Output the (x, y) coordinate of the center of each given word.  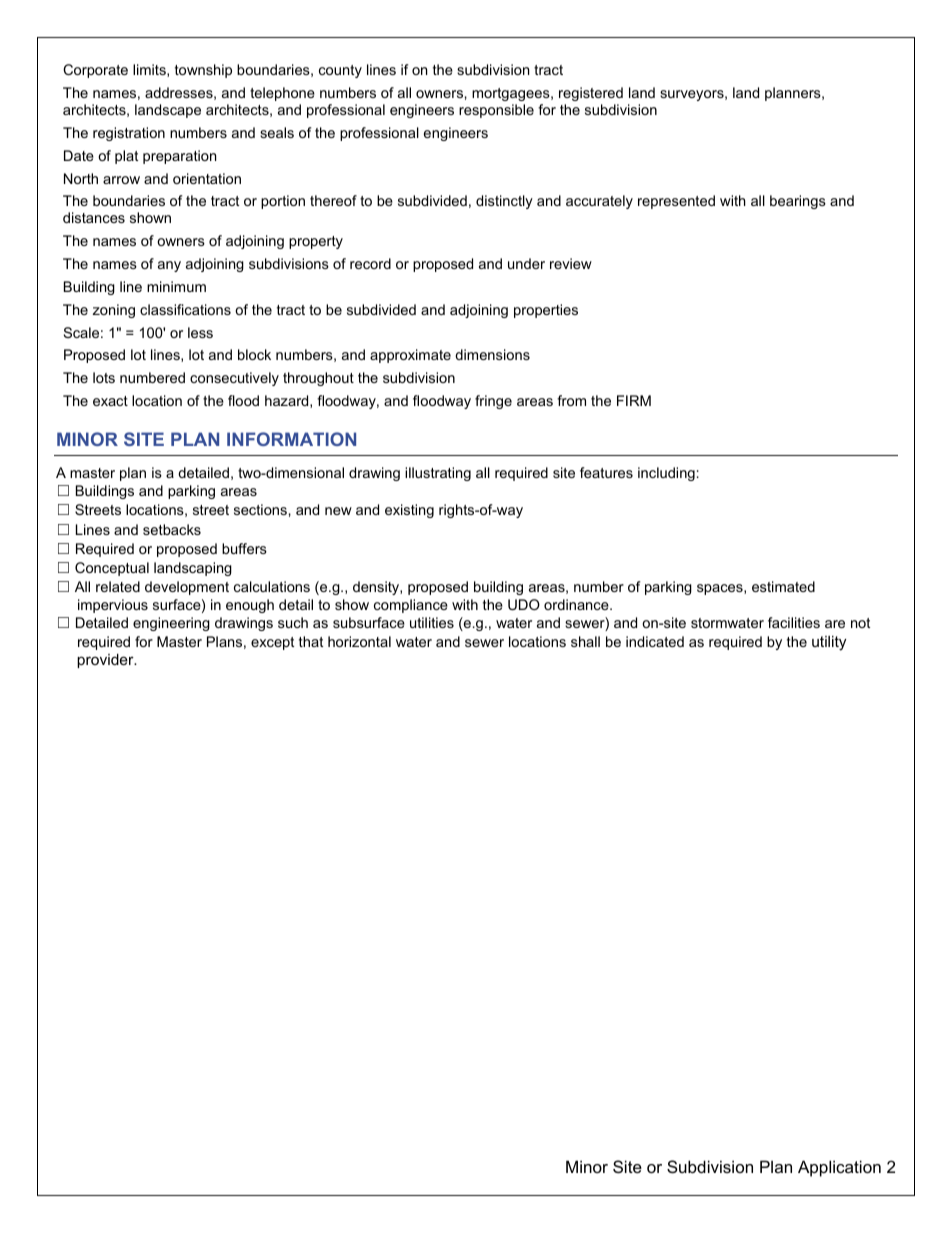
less (200, 332)
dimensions (492, 354)
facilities (794, 622)
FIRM (634, 400)
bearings (798, 202)
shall (585, 641)
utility (829, 643)
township (203, 71)
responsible (496, 111)
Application (839, 1168)
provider (106, 661)
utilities (432, 622)
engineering (171, 624)
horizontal (359, 641)
